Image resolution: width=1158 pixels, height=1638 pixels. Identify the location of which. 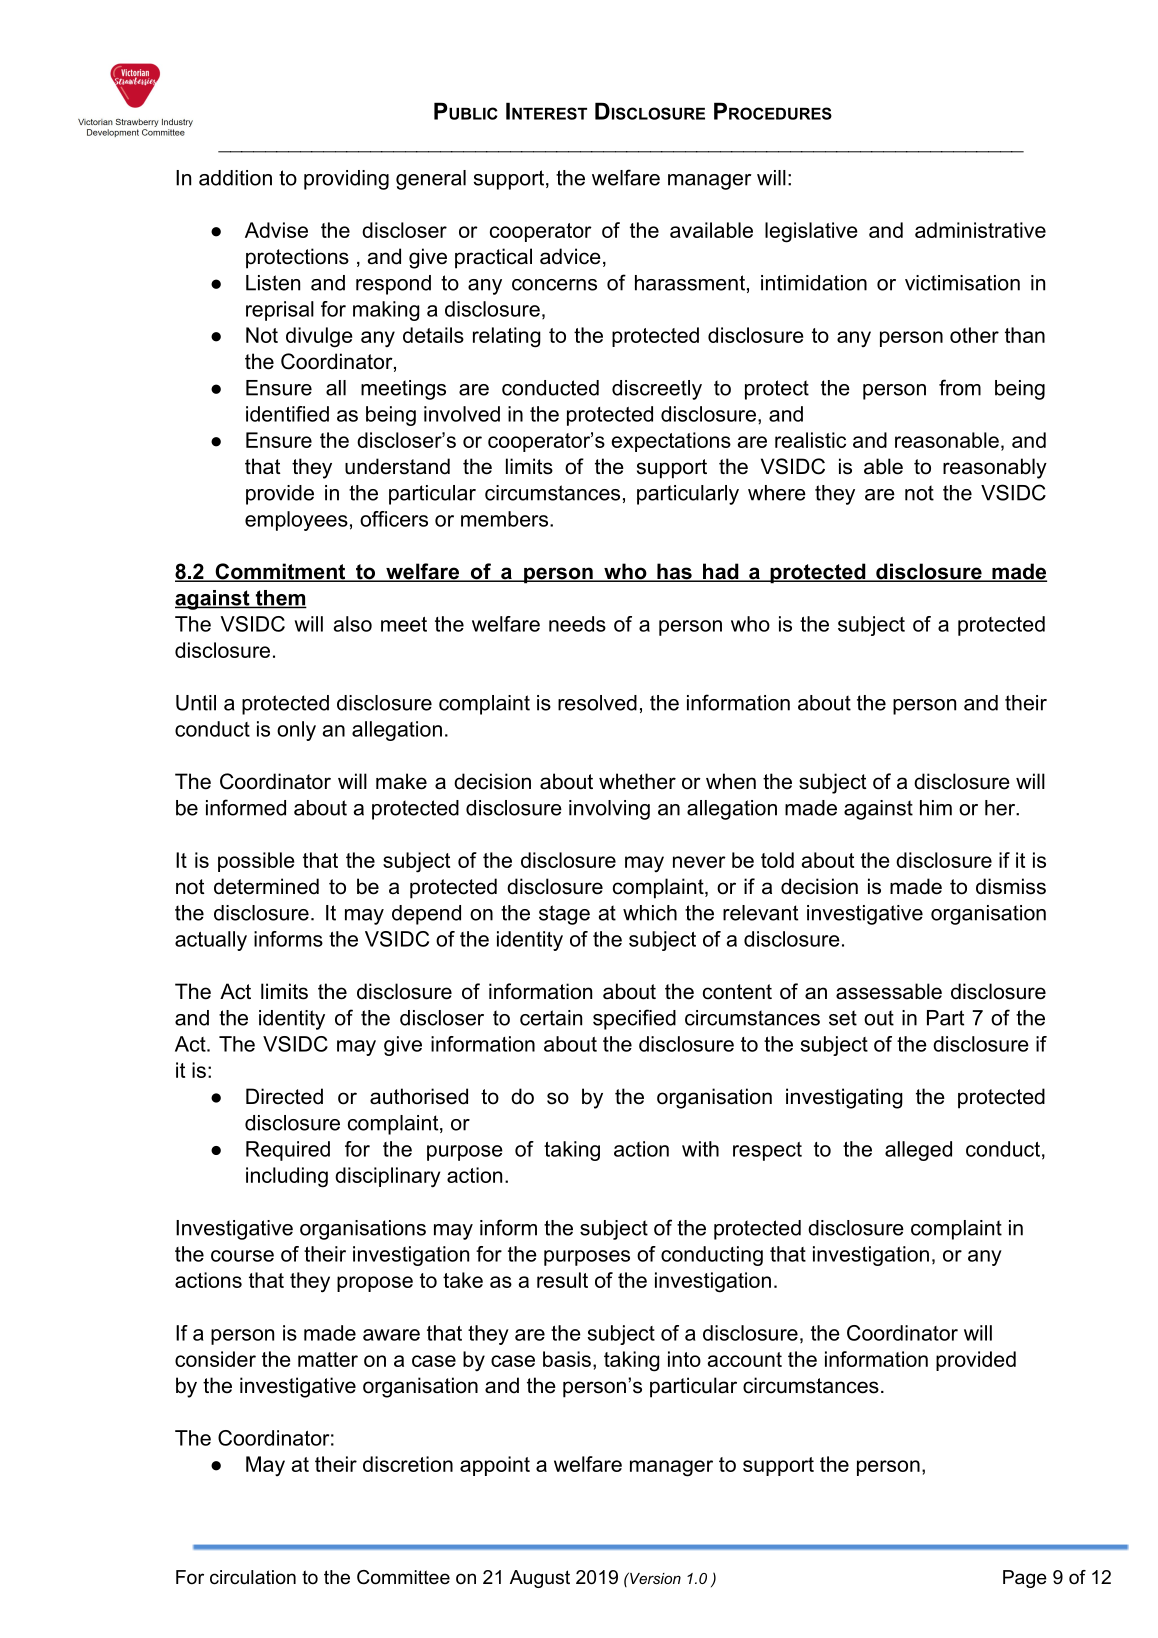
(650, 913).
